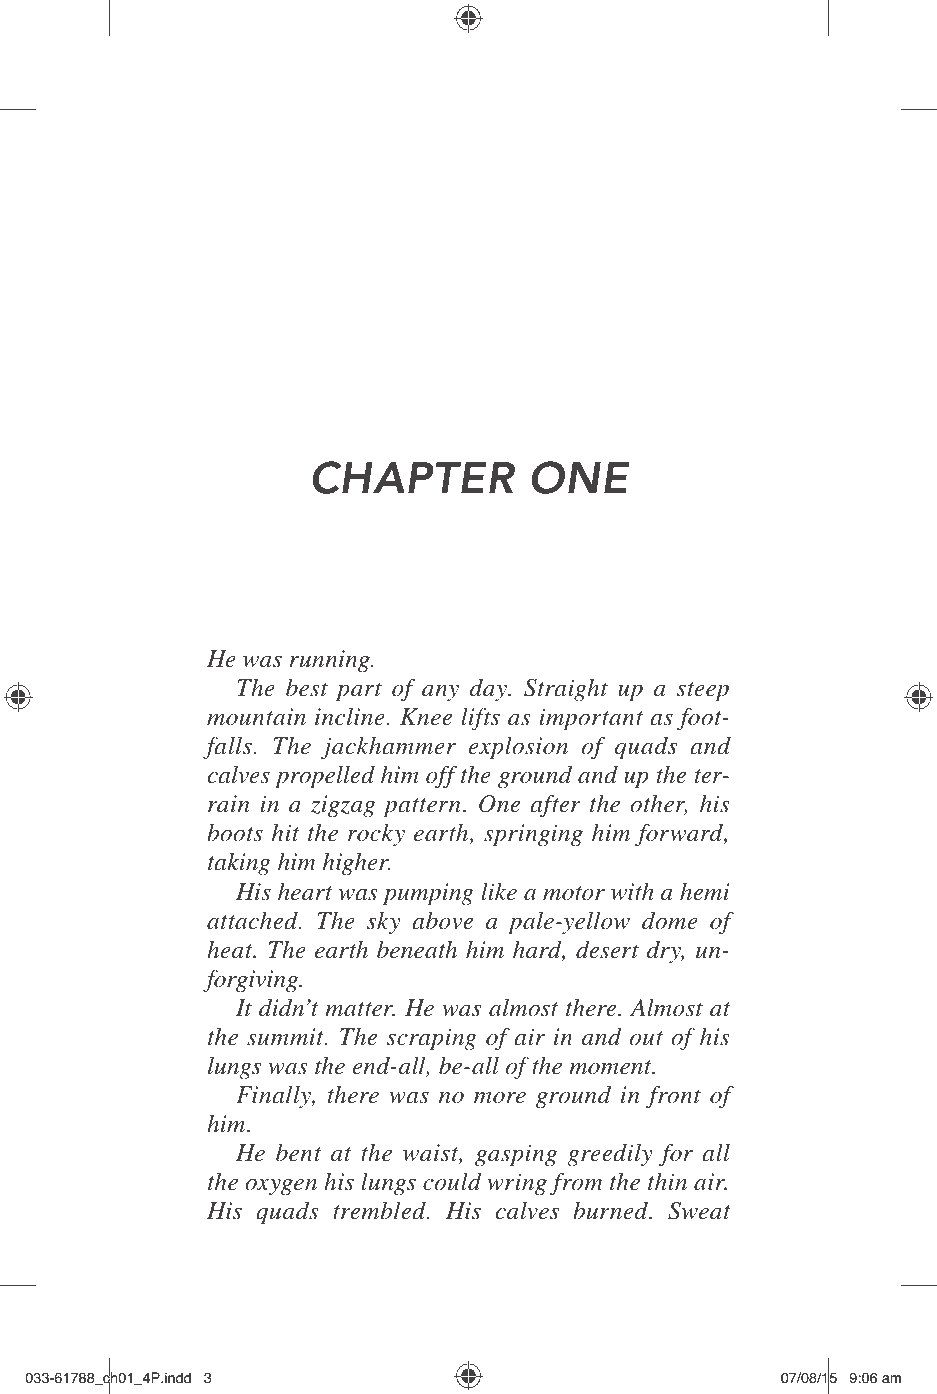  What do you see at coordinates (452, 1181) in the page?
I see `could` at bounding box center [452, 1181].
